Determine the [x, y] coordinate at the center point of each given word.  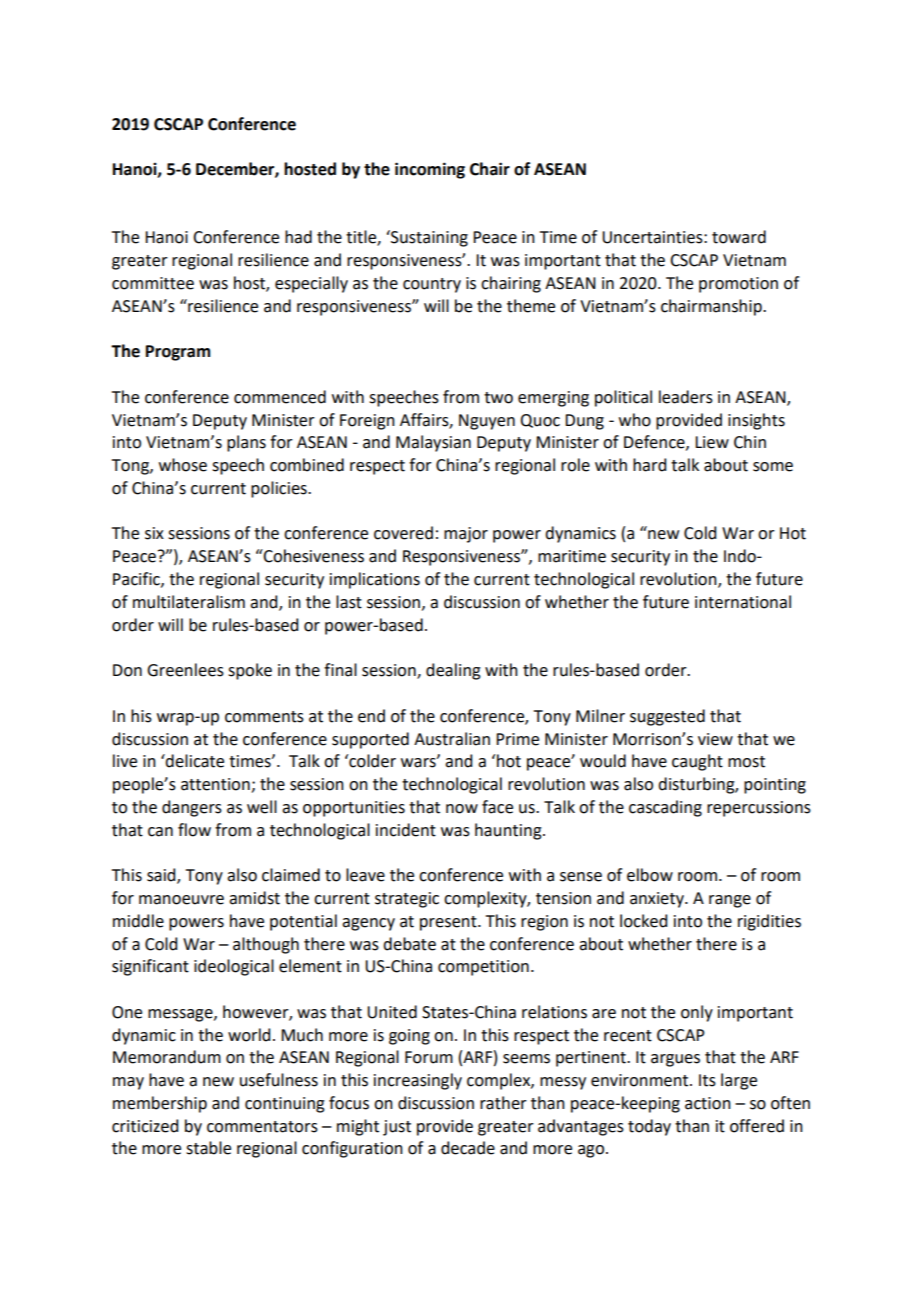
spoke [250, 671]
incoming [430, 170]
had [298, 237]
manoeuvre [181, 900]
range [730, 901]
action [708, 1103]
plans [246, 443]
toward [739, 237]
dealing [453, 671]
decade [468, 1148]
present [449, 923]
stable [208, 1148]
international [743, 602]
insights [756, 421]
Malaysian [433, 443]
